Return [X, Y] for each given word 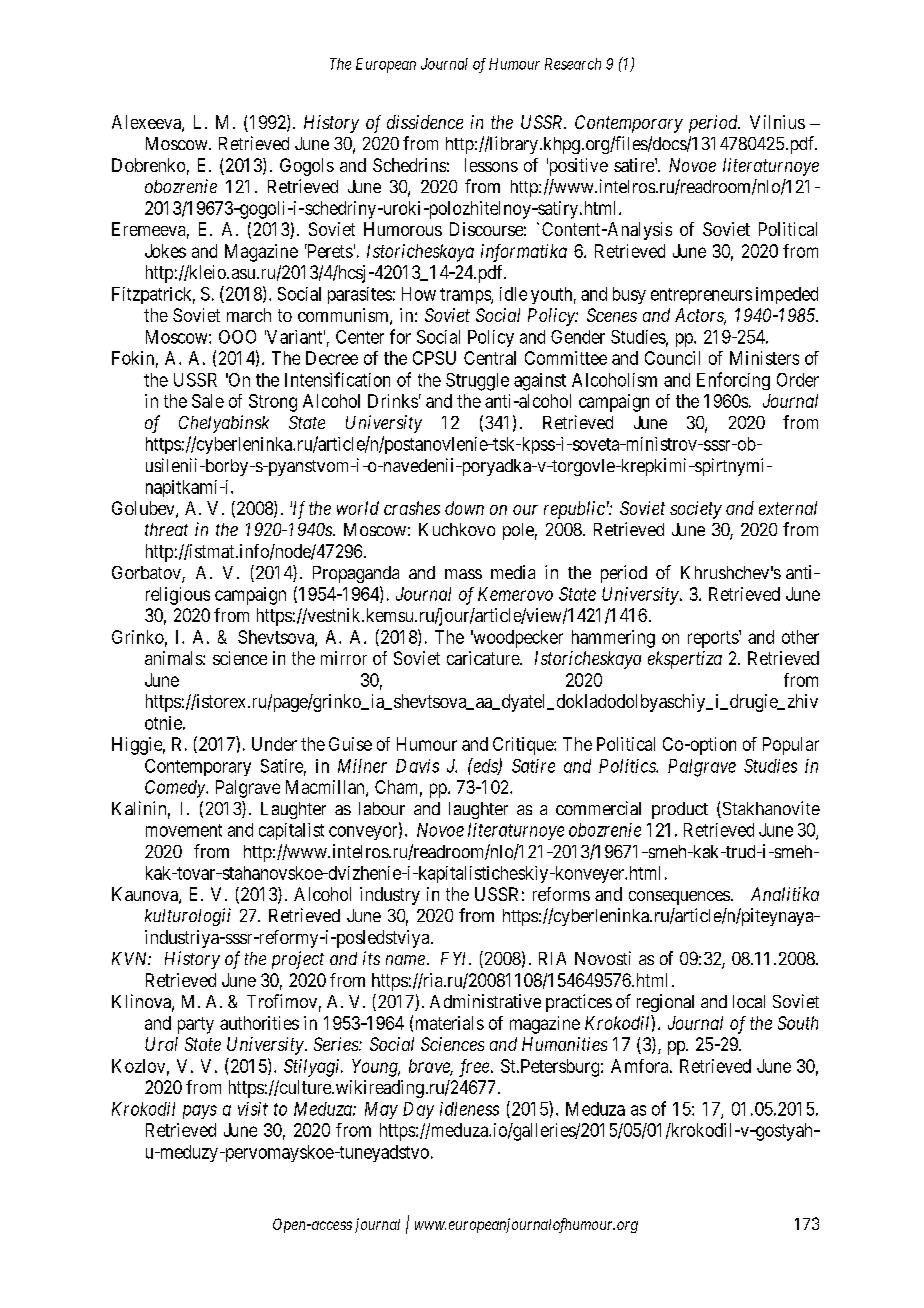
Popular [791, 746]
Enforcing [733, 381]
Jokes [165, 251]
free [474, 1068]
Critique [524, 746]
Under [274, 744]
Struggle [477, 382]
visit [253, 1109]
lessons [491, 165]
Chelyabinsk [224, 424]
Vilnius [777, 122]
